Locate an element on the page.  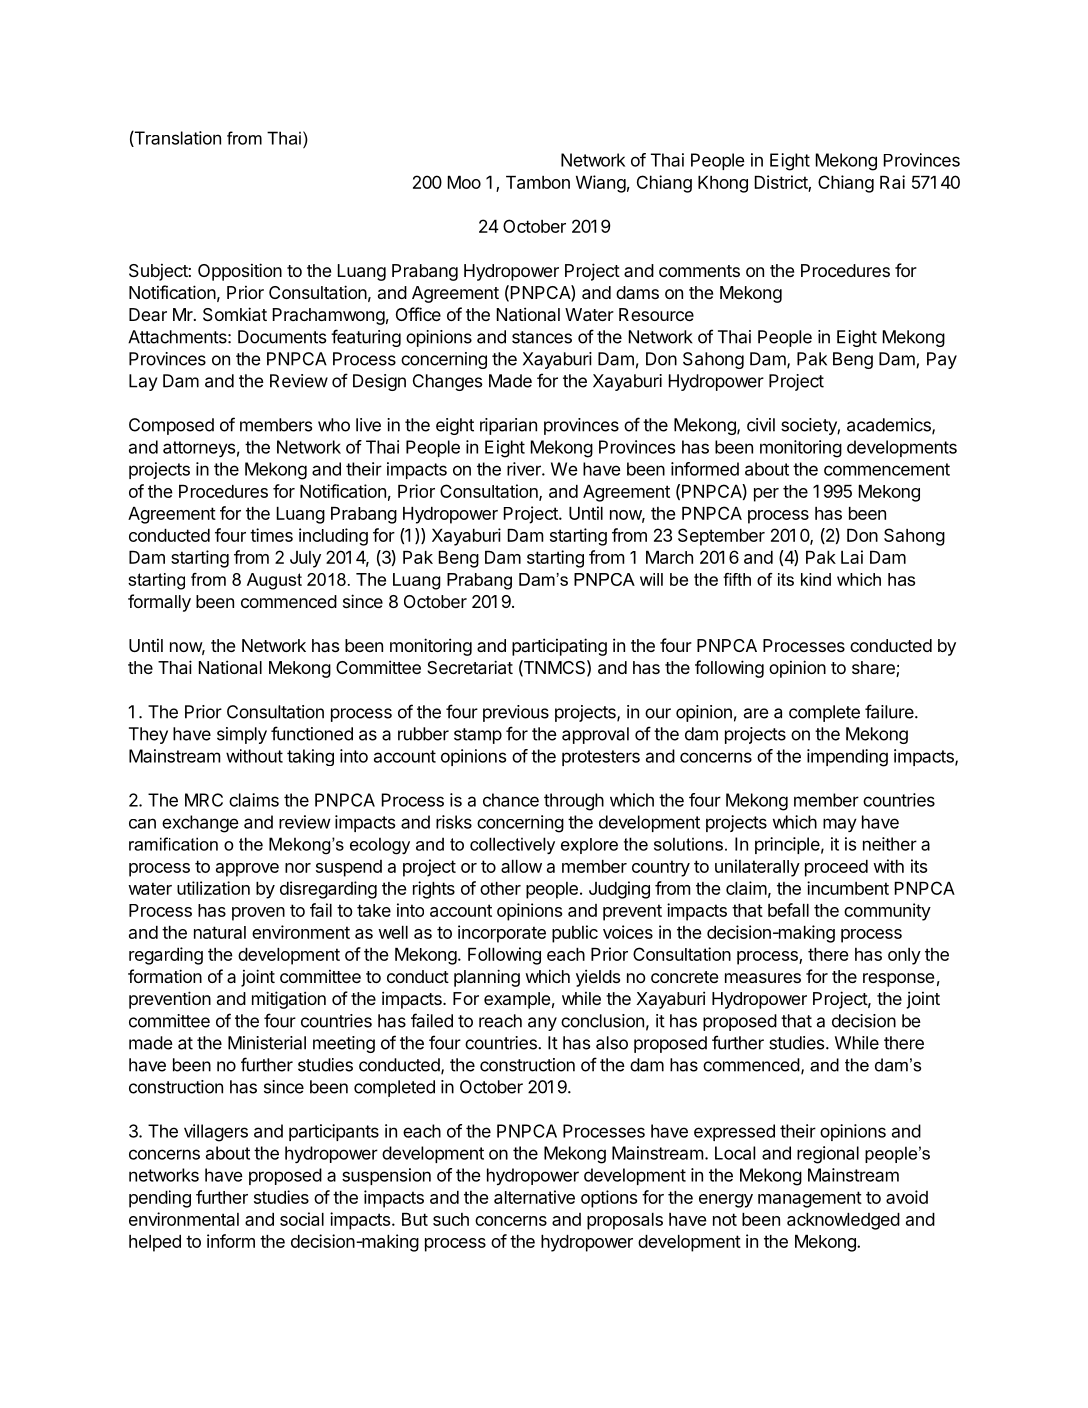
approve is located at coordinates (247, 870).
